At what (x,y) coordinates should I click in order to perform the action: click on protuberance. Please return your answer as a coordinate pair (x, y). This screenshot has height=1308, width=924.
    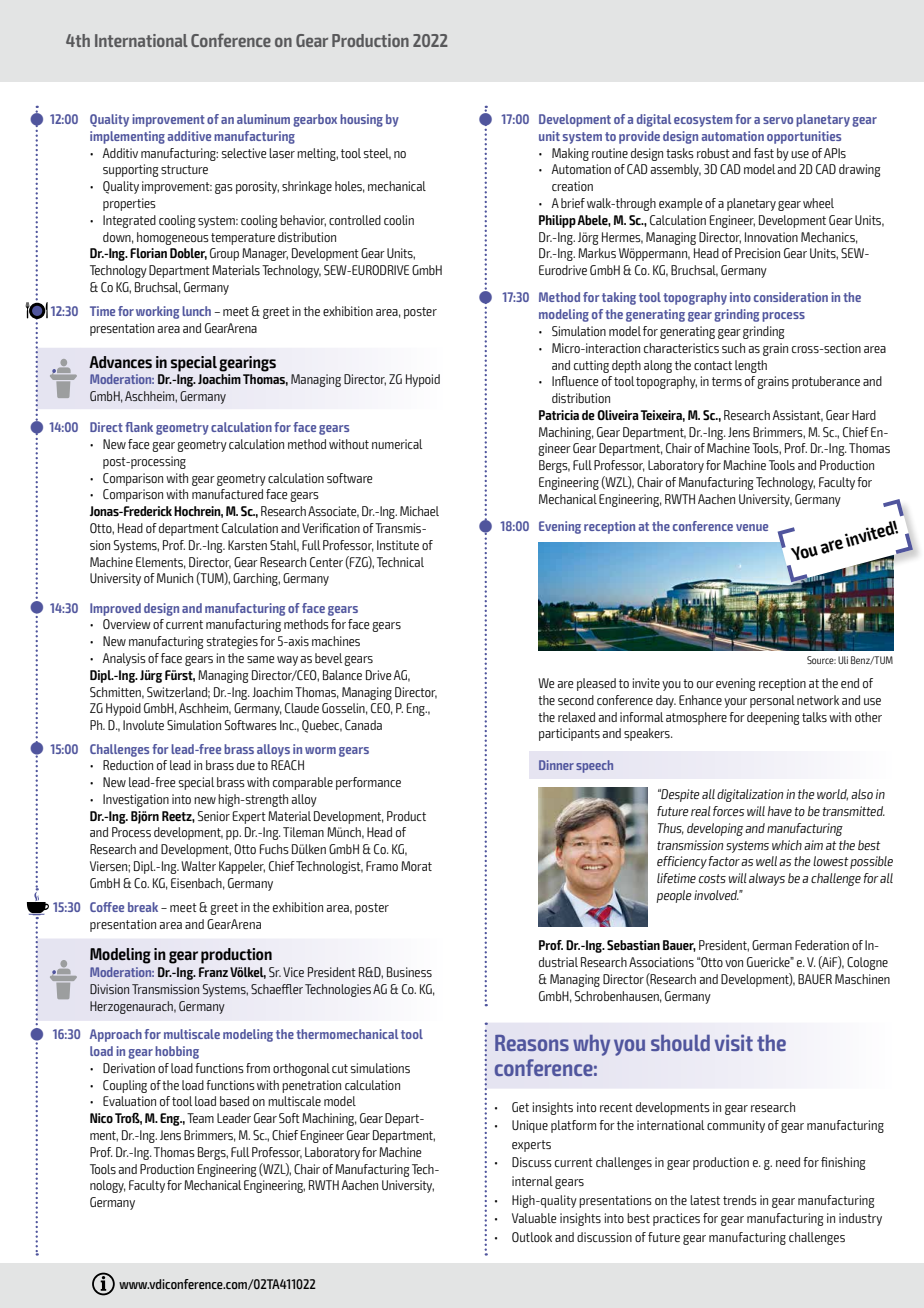
    Looking at the image, I should click on (826, 382).
